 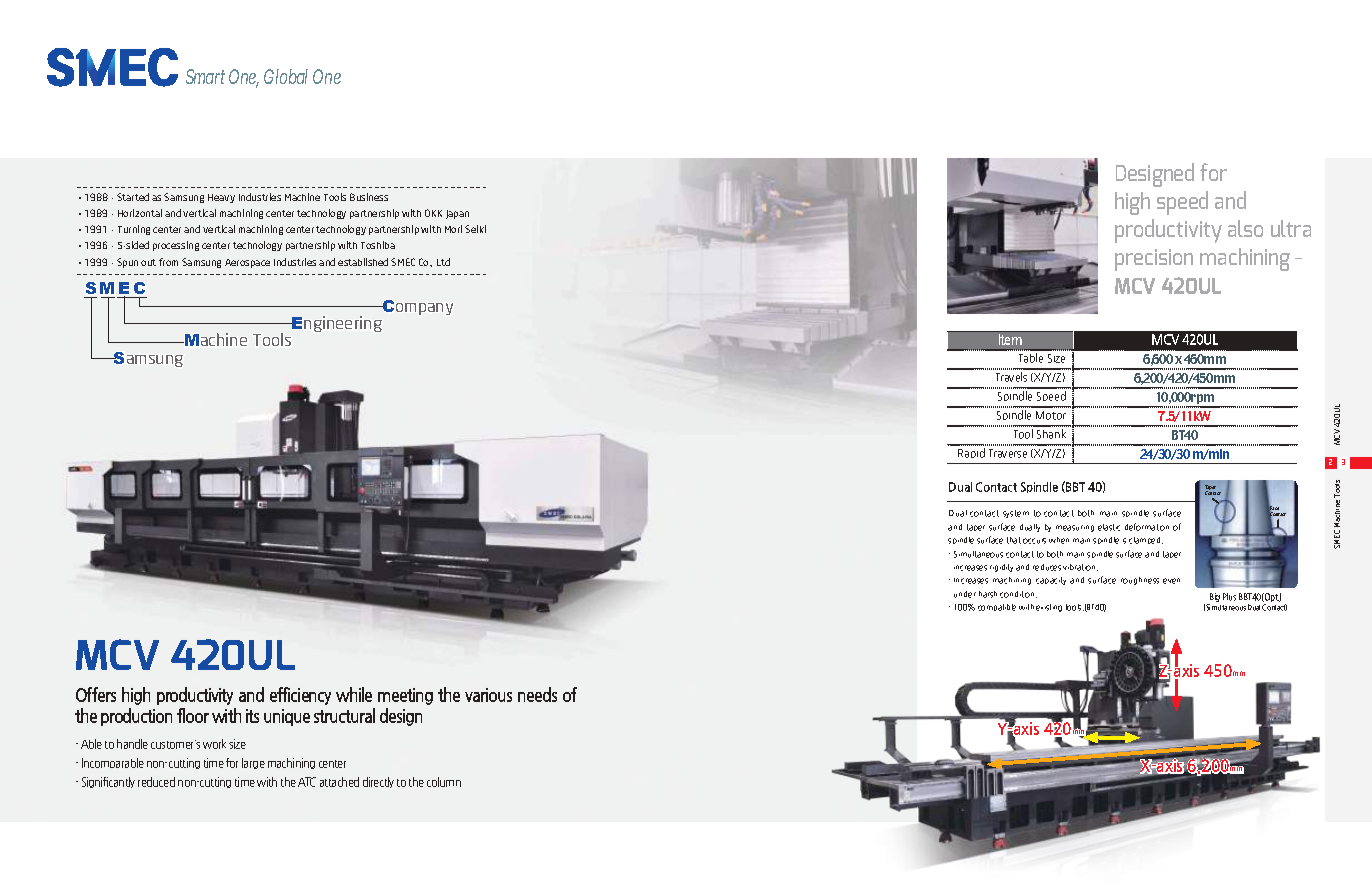 I want to click on Smart, so click(x=205, y=76).
